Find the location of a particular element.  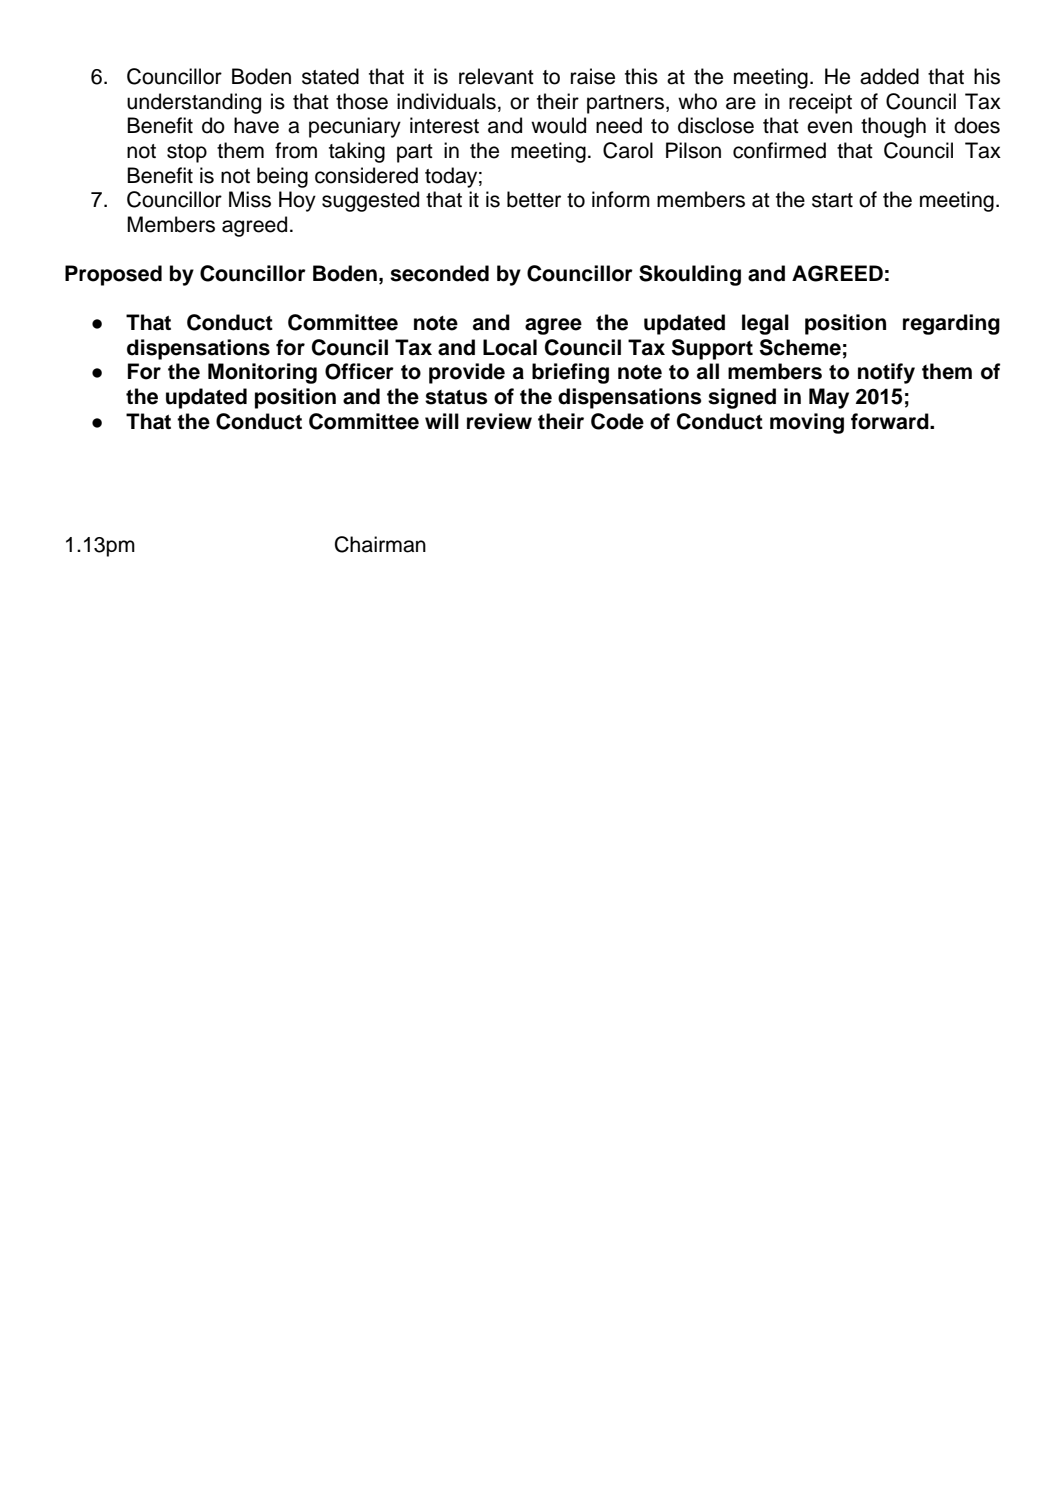

review is located at coordinates (499, 421).
